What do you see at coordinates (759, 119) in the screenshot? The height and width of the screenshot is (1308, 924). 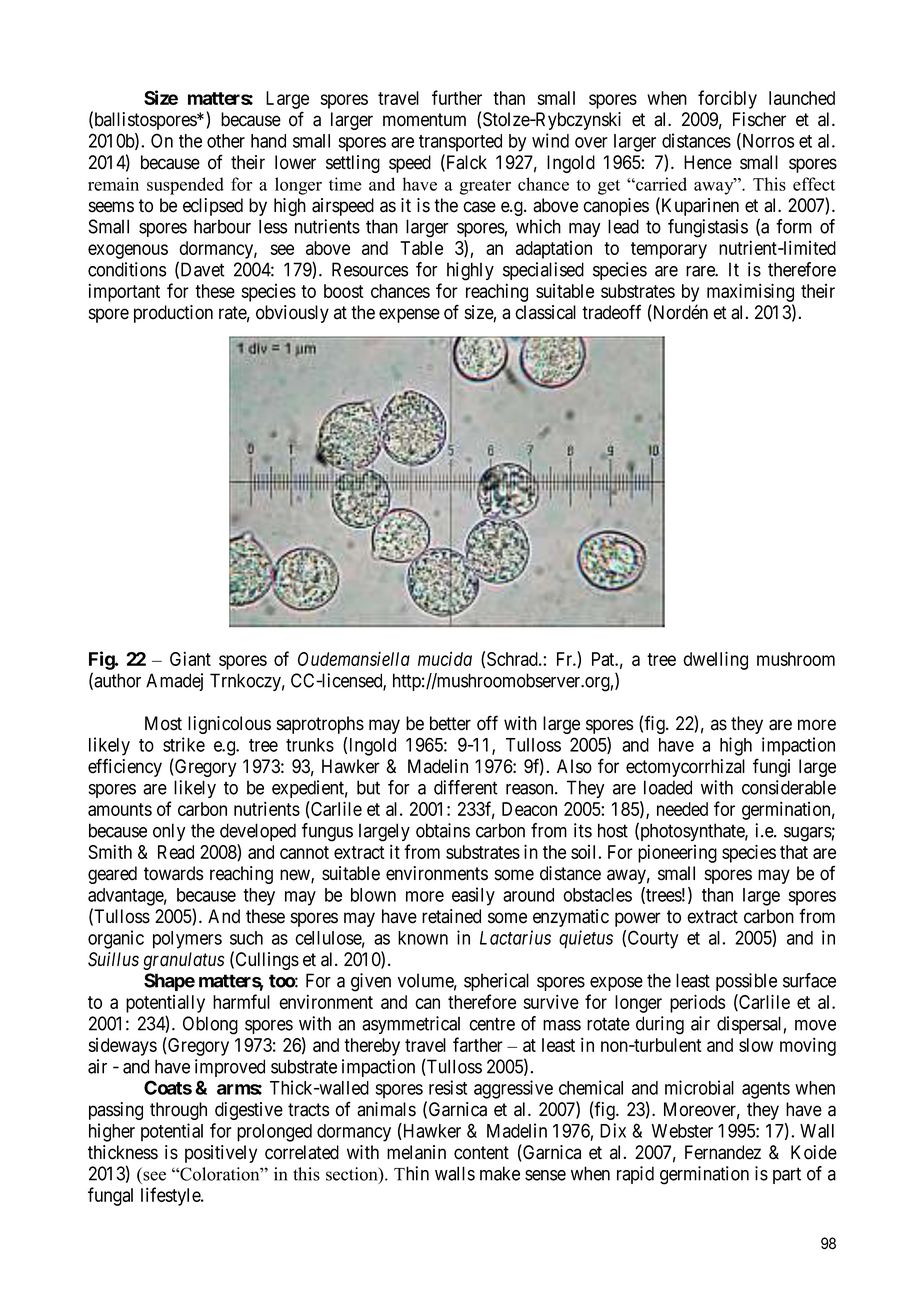 I see `Fischer` at bounding box center [759, 119].
